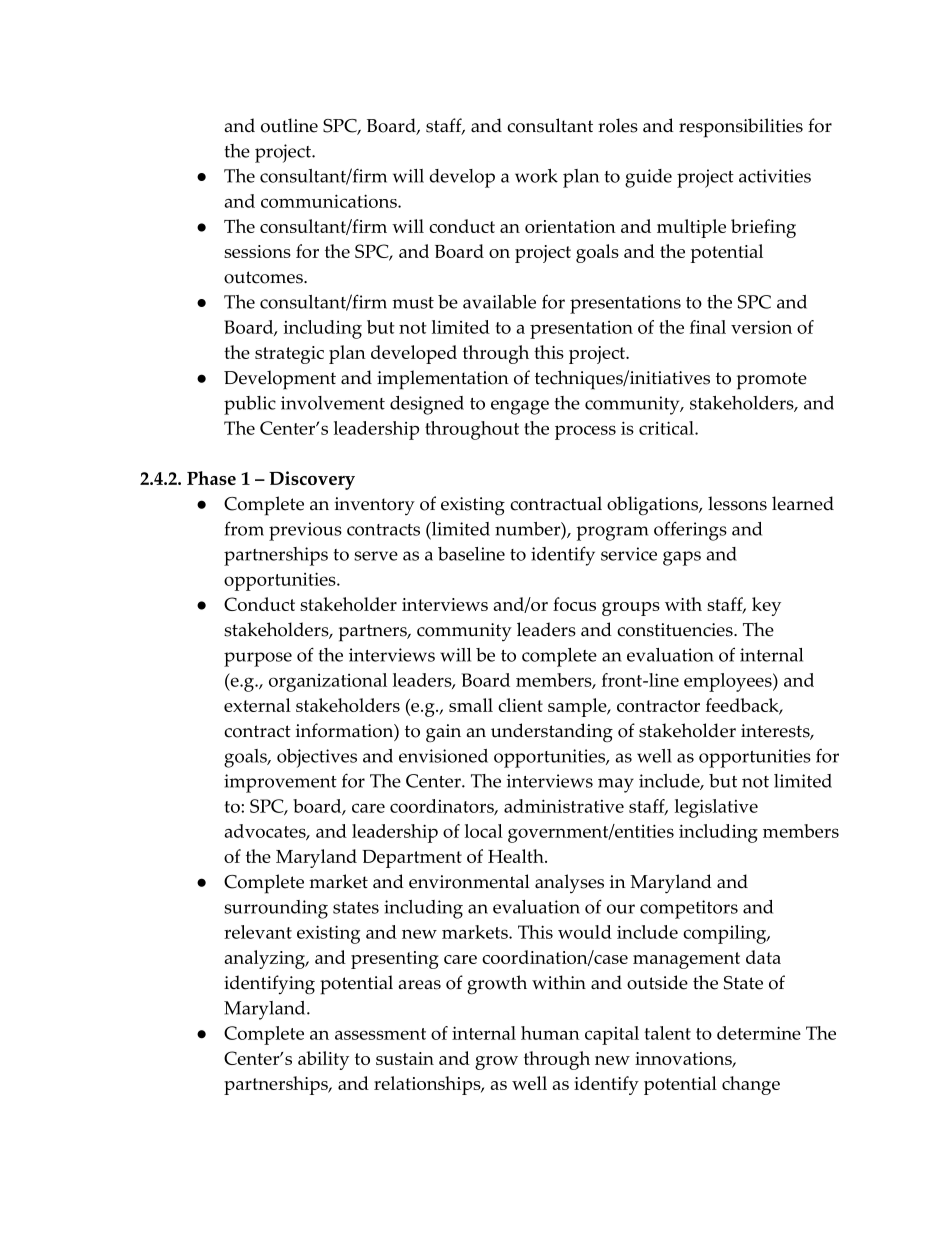 This image has width=952, height=1233. What do you see at coordinates (289, 355) in the image?
I see `strategic` at bounding box center [289, 355].
